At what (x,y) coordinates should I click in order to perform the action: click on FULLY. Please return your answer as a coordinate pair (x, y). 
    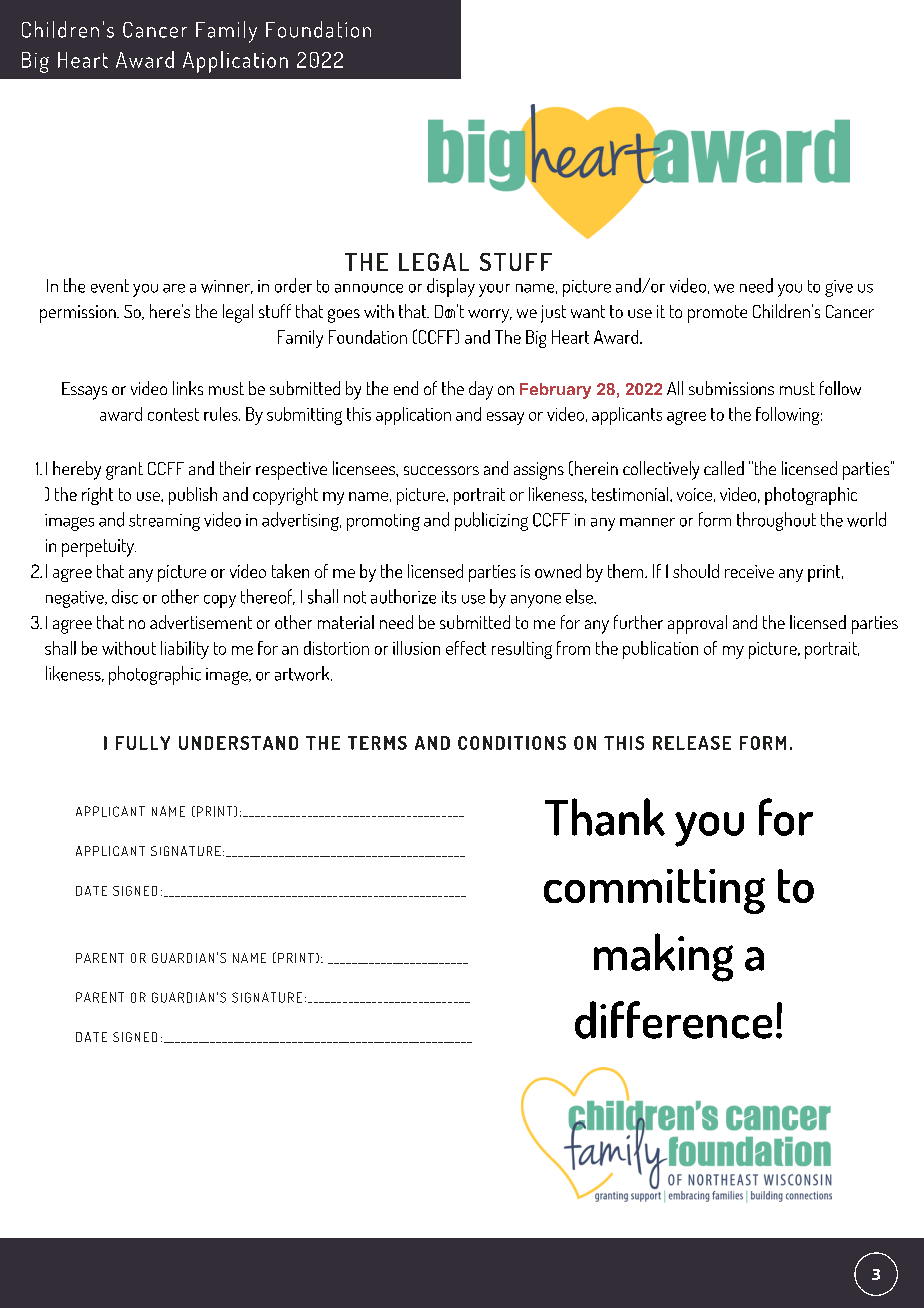
    Looking at the image, I should click on (143, 743).
